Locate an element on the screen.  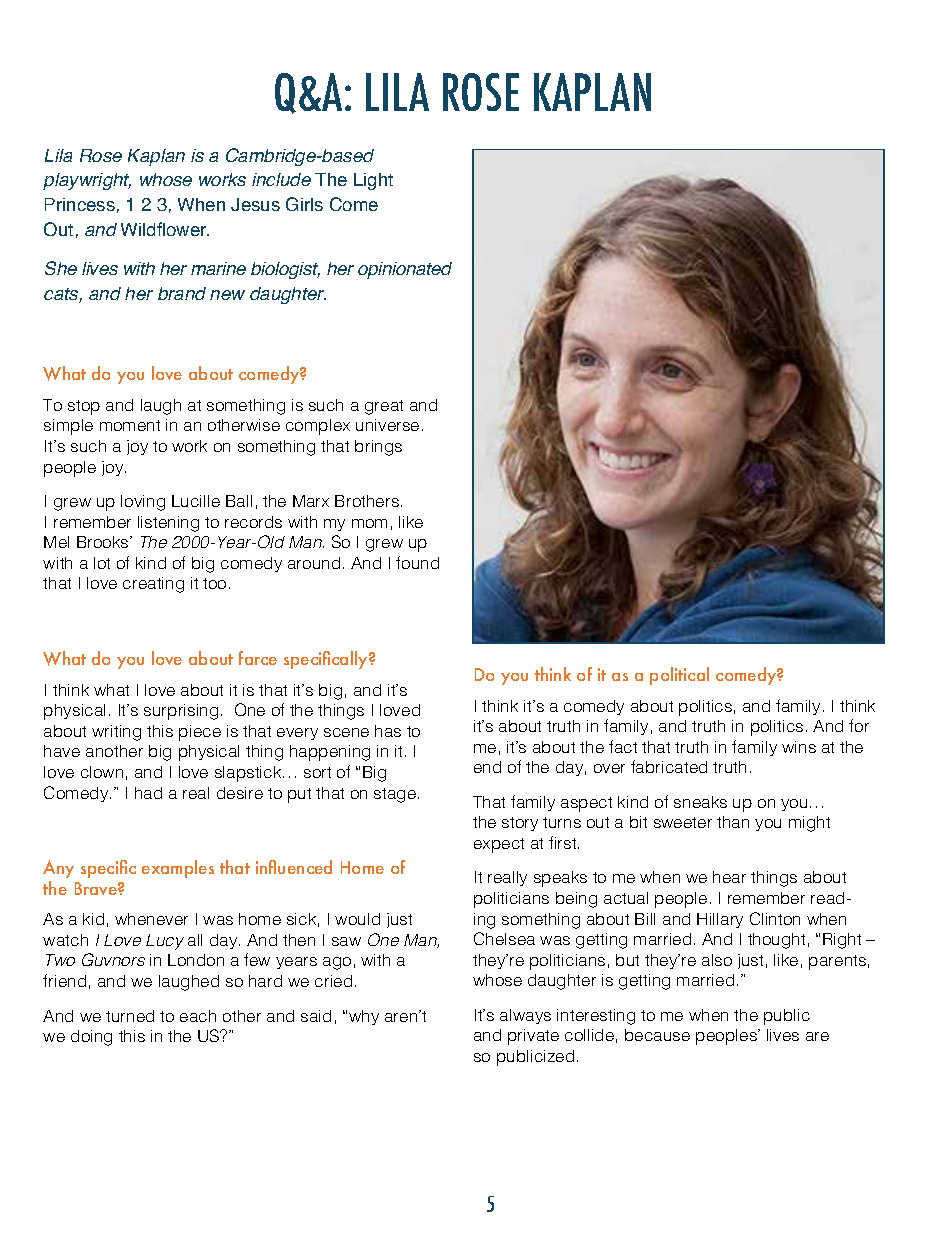
opinionated is located at coordinates (405, 270).
